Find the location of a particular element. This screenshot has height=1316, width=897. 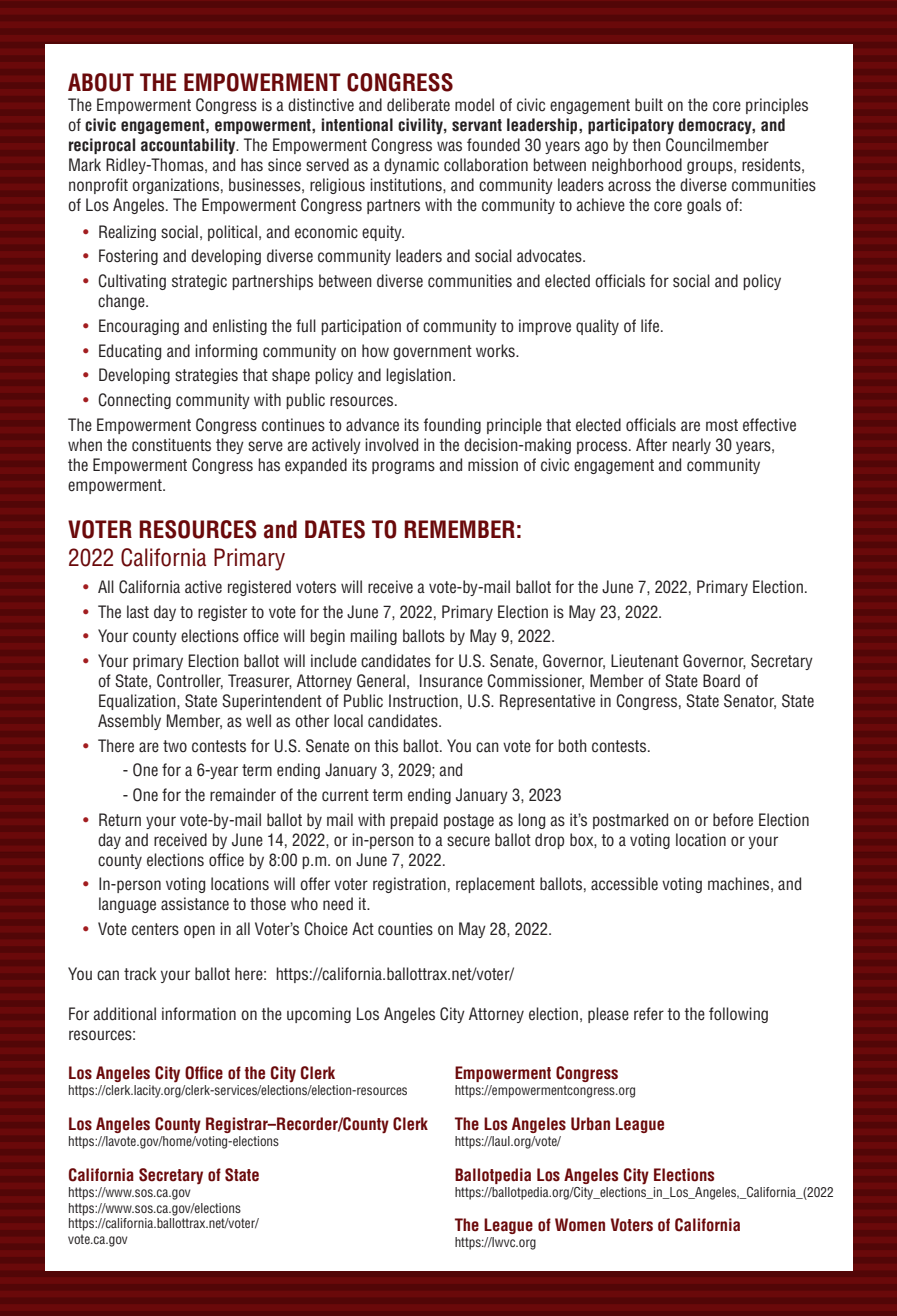

Return is located at coordinates (120, 819).
